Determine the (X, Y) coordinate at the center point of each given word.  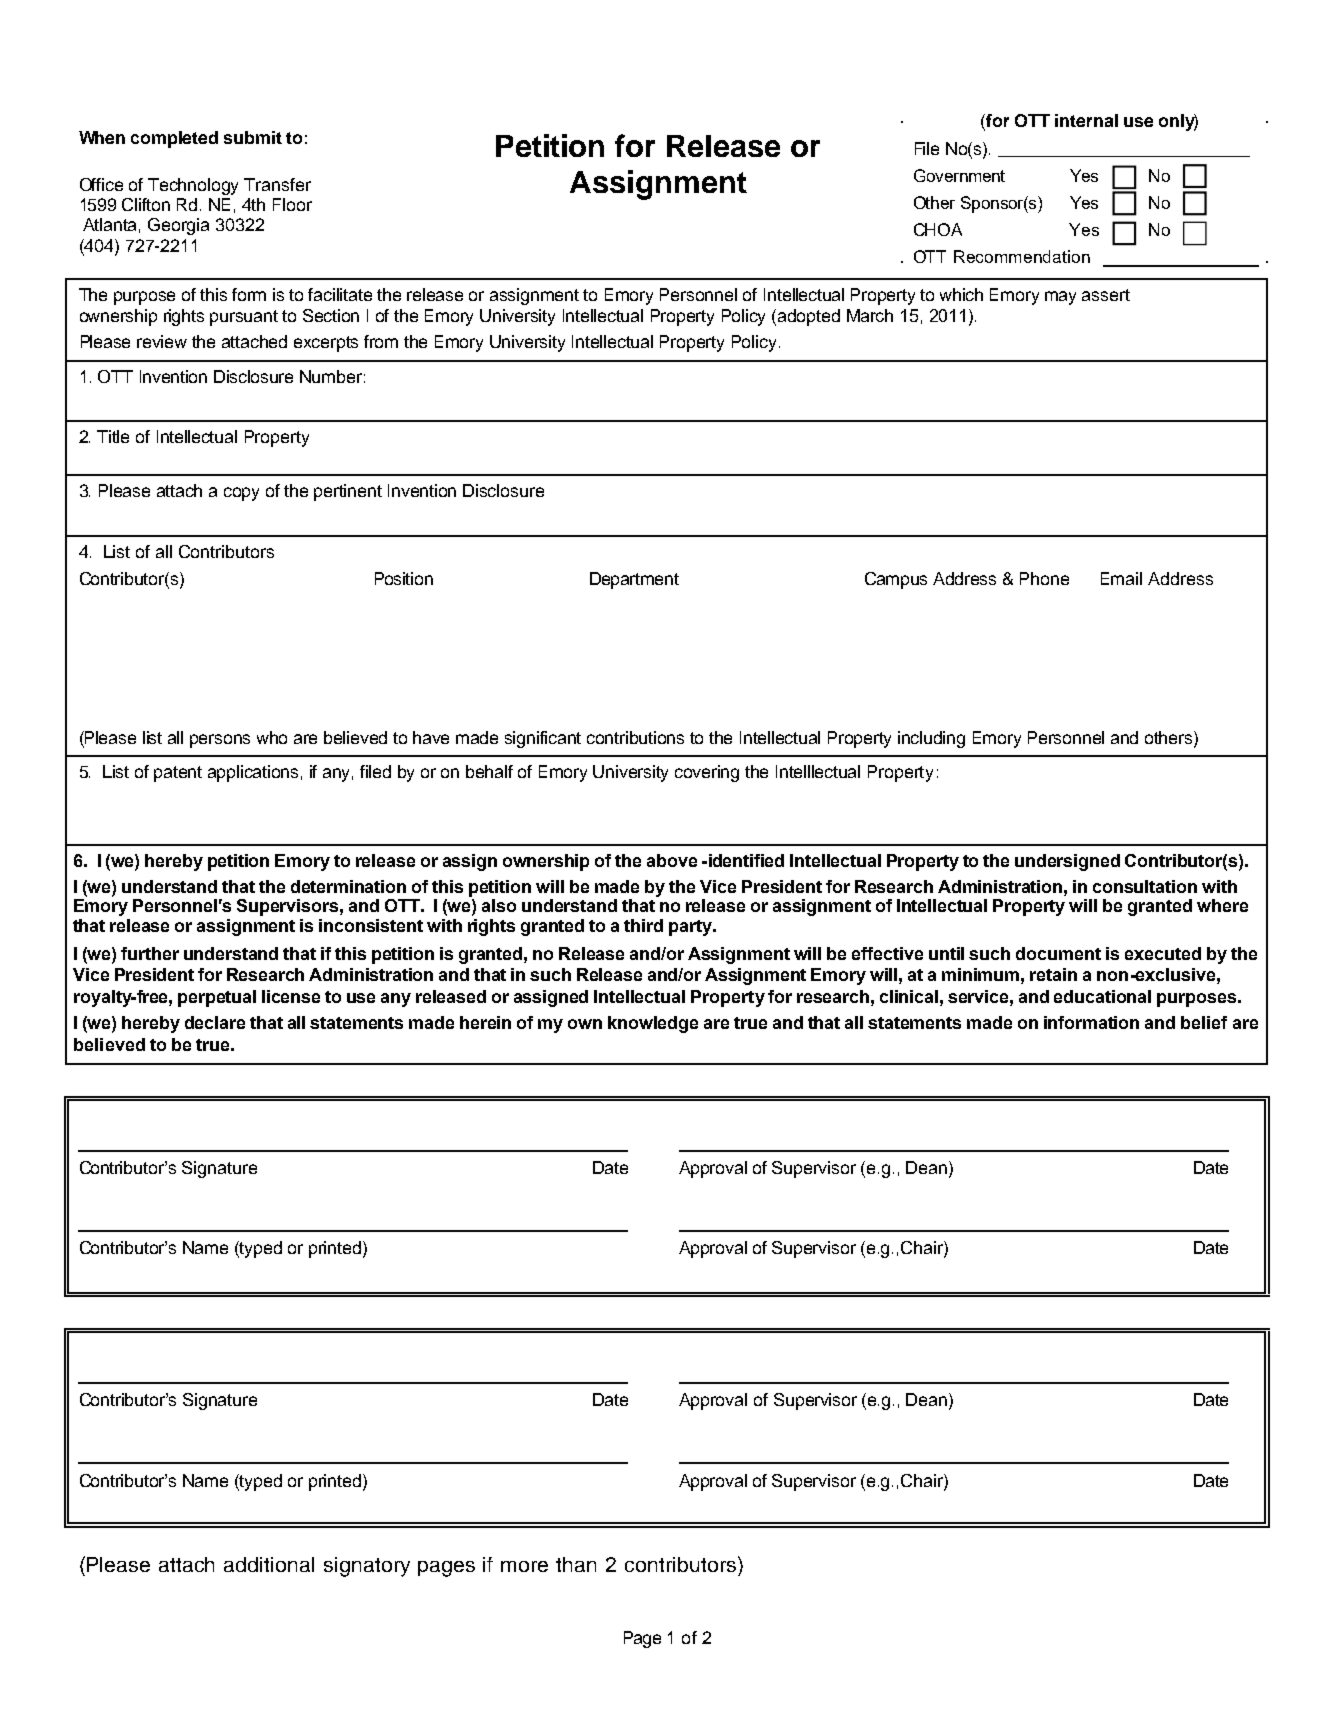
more (524, 1566)
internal (1086, 120)
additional (269, 1564)
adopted (809, 317)
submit (253, 137)
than (576, 1564)
